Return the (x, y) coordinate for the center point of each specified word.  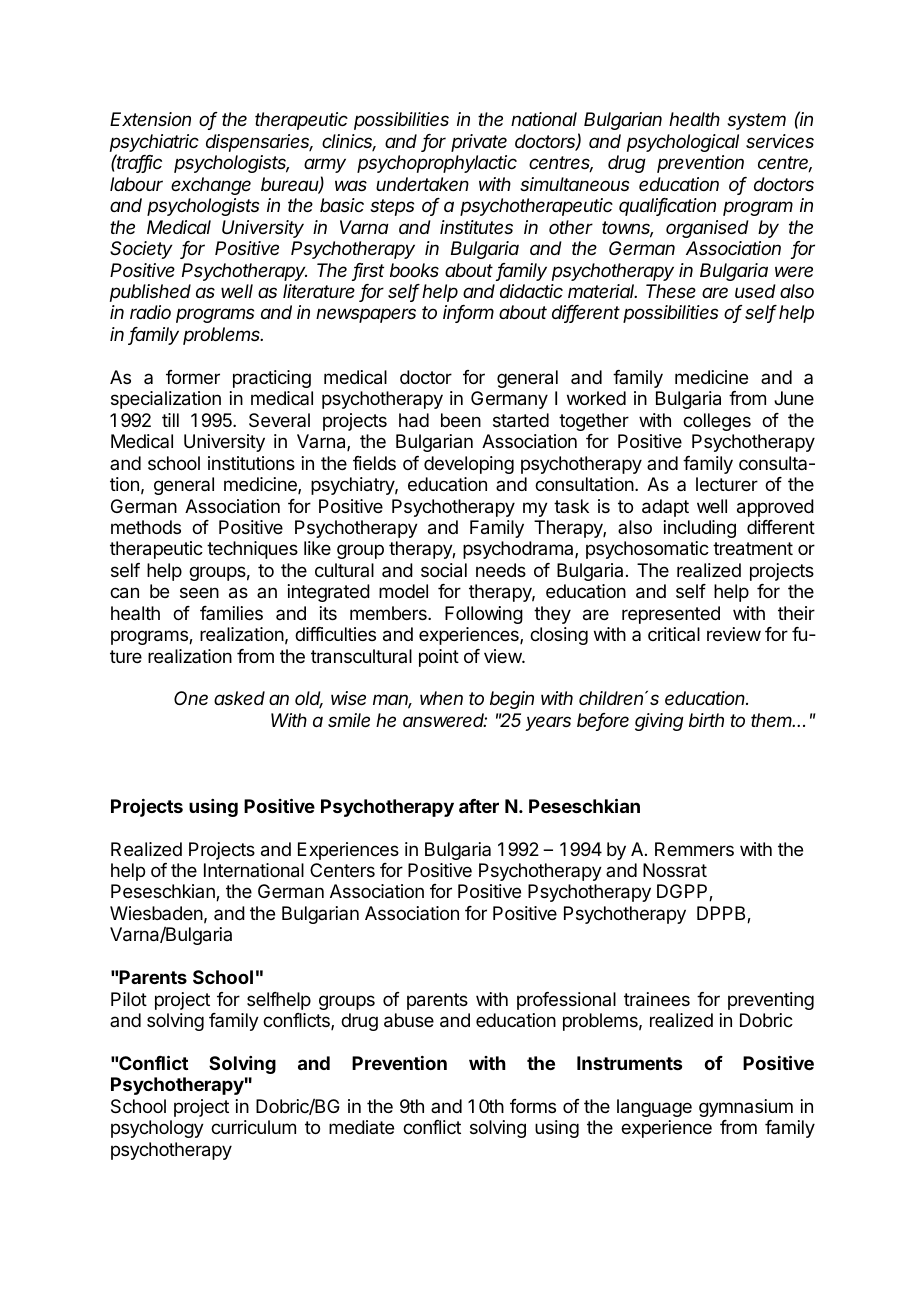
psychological (683, 143)
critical (674, 634)
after (479, 806)
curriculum (253, 1127)
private (479, 143)
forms (533, 1106)
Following (484, 615)
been (461, 420)
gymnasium (746, 1108)
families (231, 613)
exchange (211, 186)
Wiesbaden (156, 913)
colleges (717, 422)
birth (706, 720)
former (193, 377)
